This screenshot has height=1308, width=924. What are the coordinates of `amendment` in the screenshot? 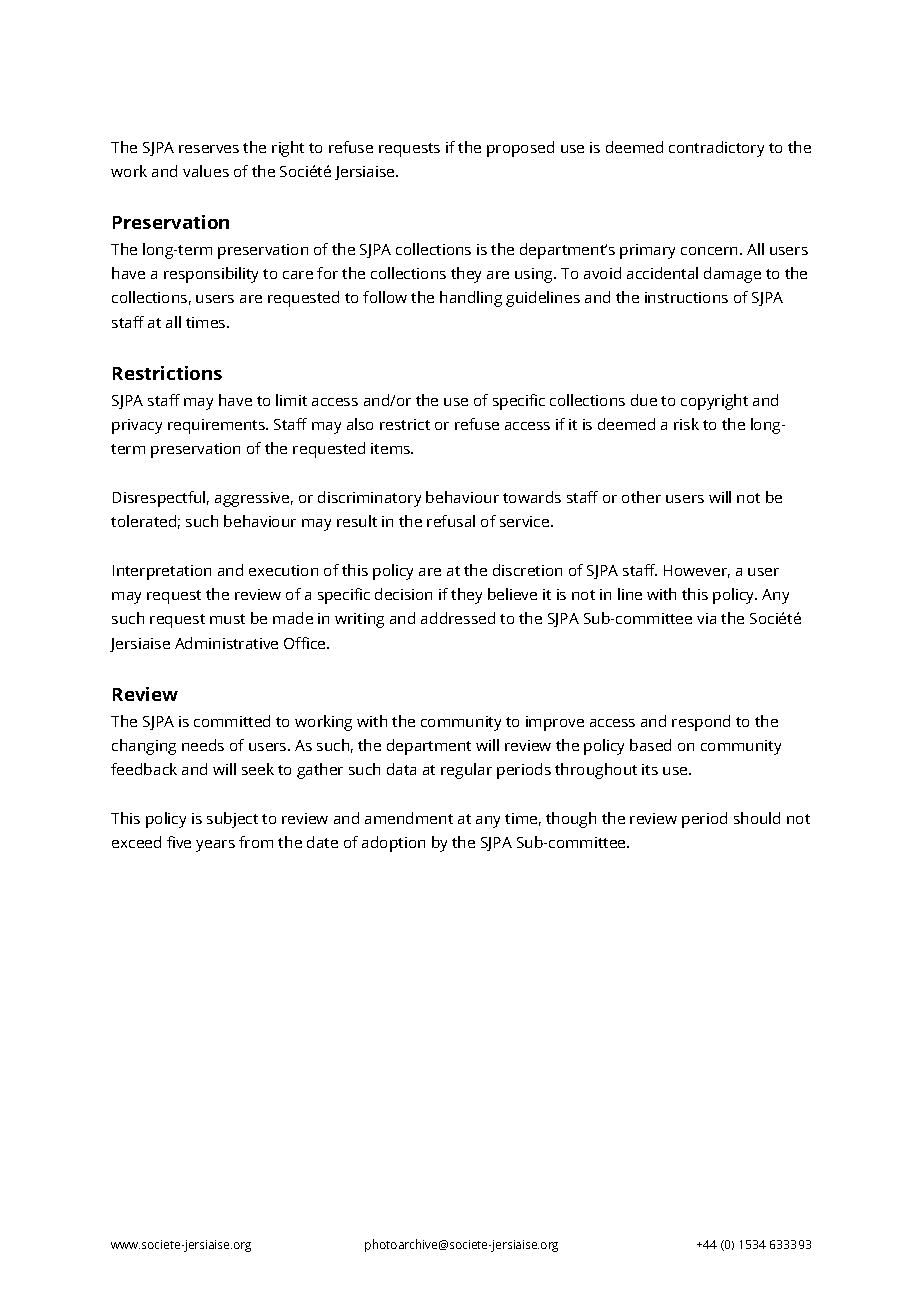 It's located at (409, 818).
